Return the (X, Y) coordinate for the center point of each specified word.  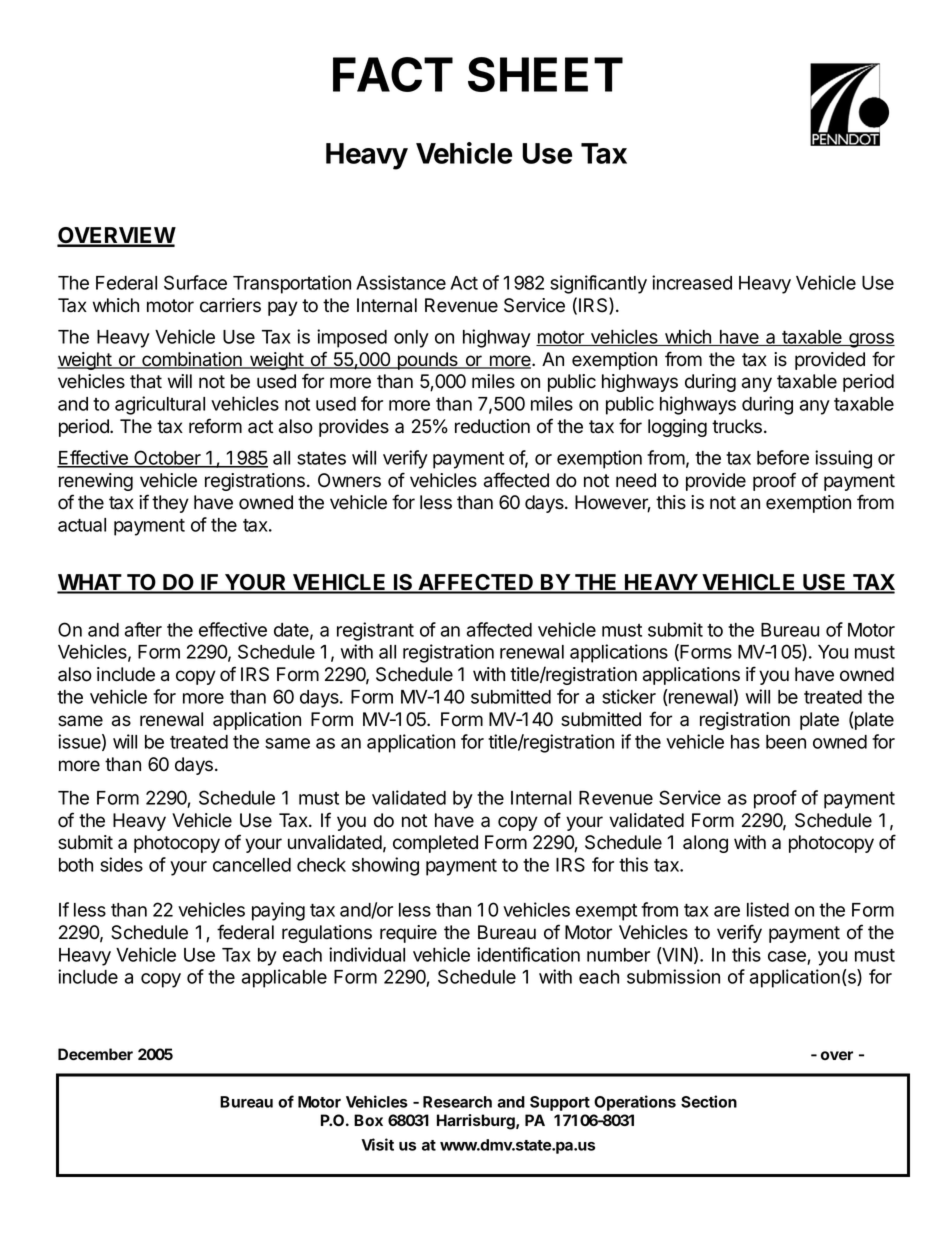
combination (192, 360)
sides (121, 864)
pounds (428, 361)
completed (435, 844)
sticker (629, 696)
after (143, 629)
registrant (375, 631)
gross (871, 340)
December (95, 1054)
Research (457, 1102)
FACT (393, 74)
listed (768, 909)
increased (692, 282)
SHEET (545, 74)
